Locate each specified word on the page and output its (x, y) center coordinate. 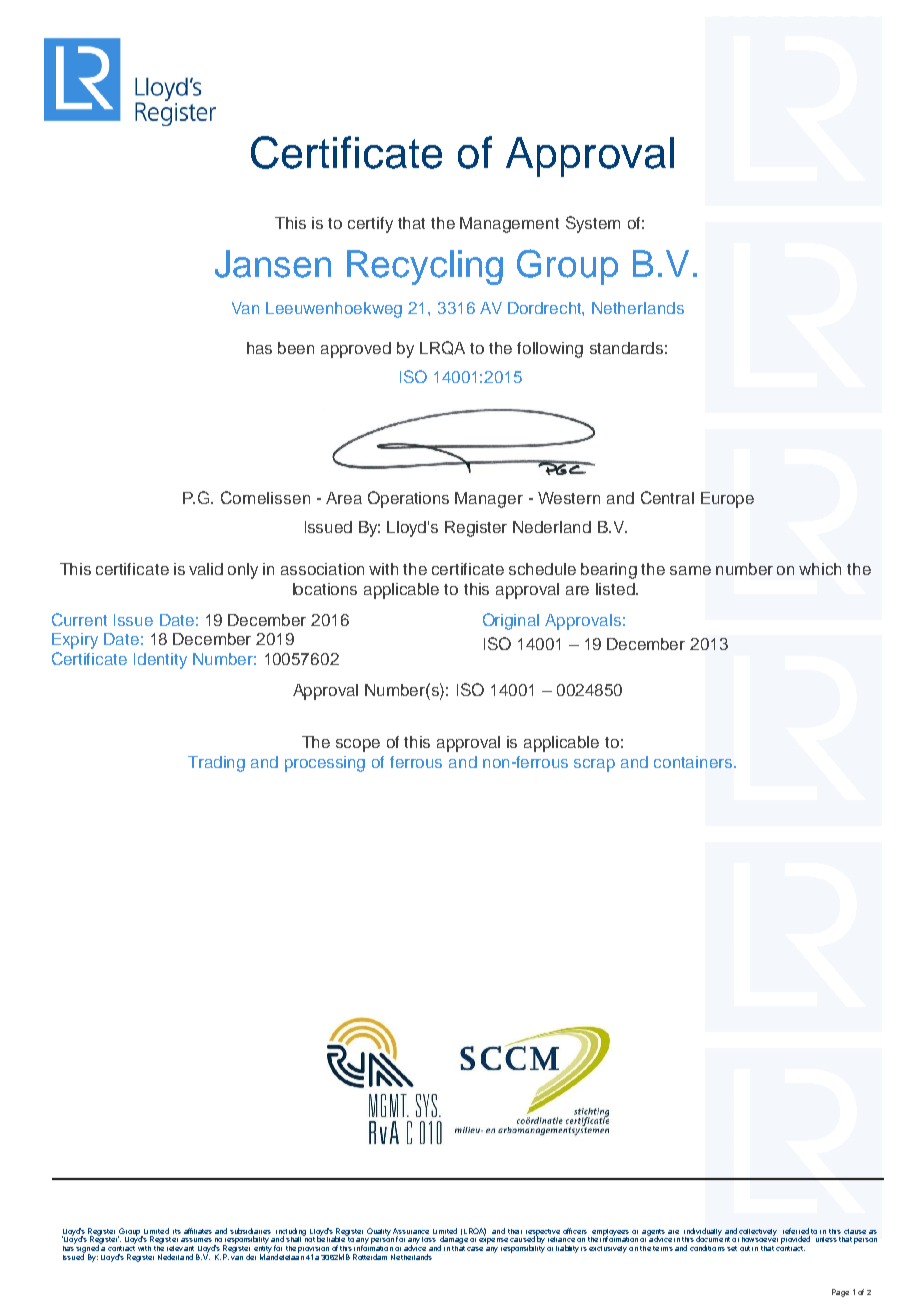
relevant (180, 1248)
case (475, 1249)
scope (358, 745)
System (593, 224)
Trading (216, 764)
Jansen (273, 264)
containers (694, 762)
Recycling (425, 267)
